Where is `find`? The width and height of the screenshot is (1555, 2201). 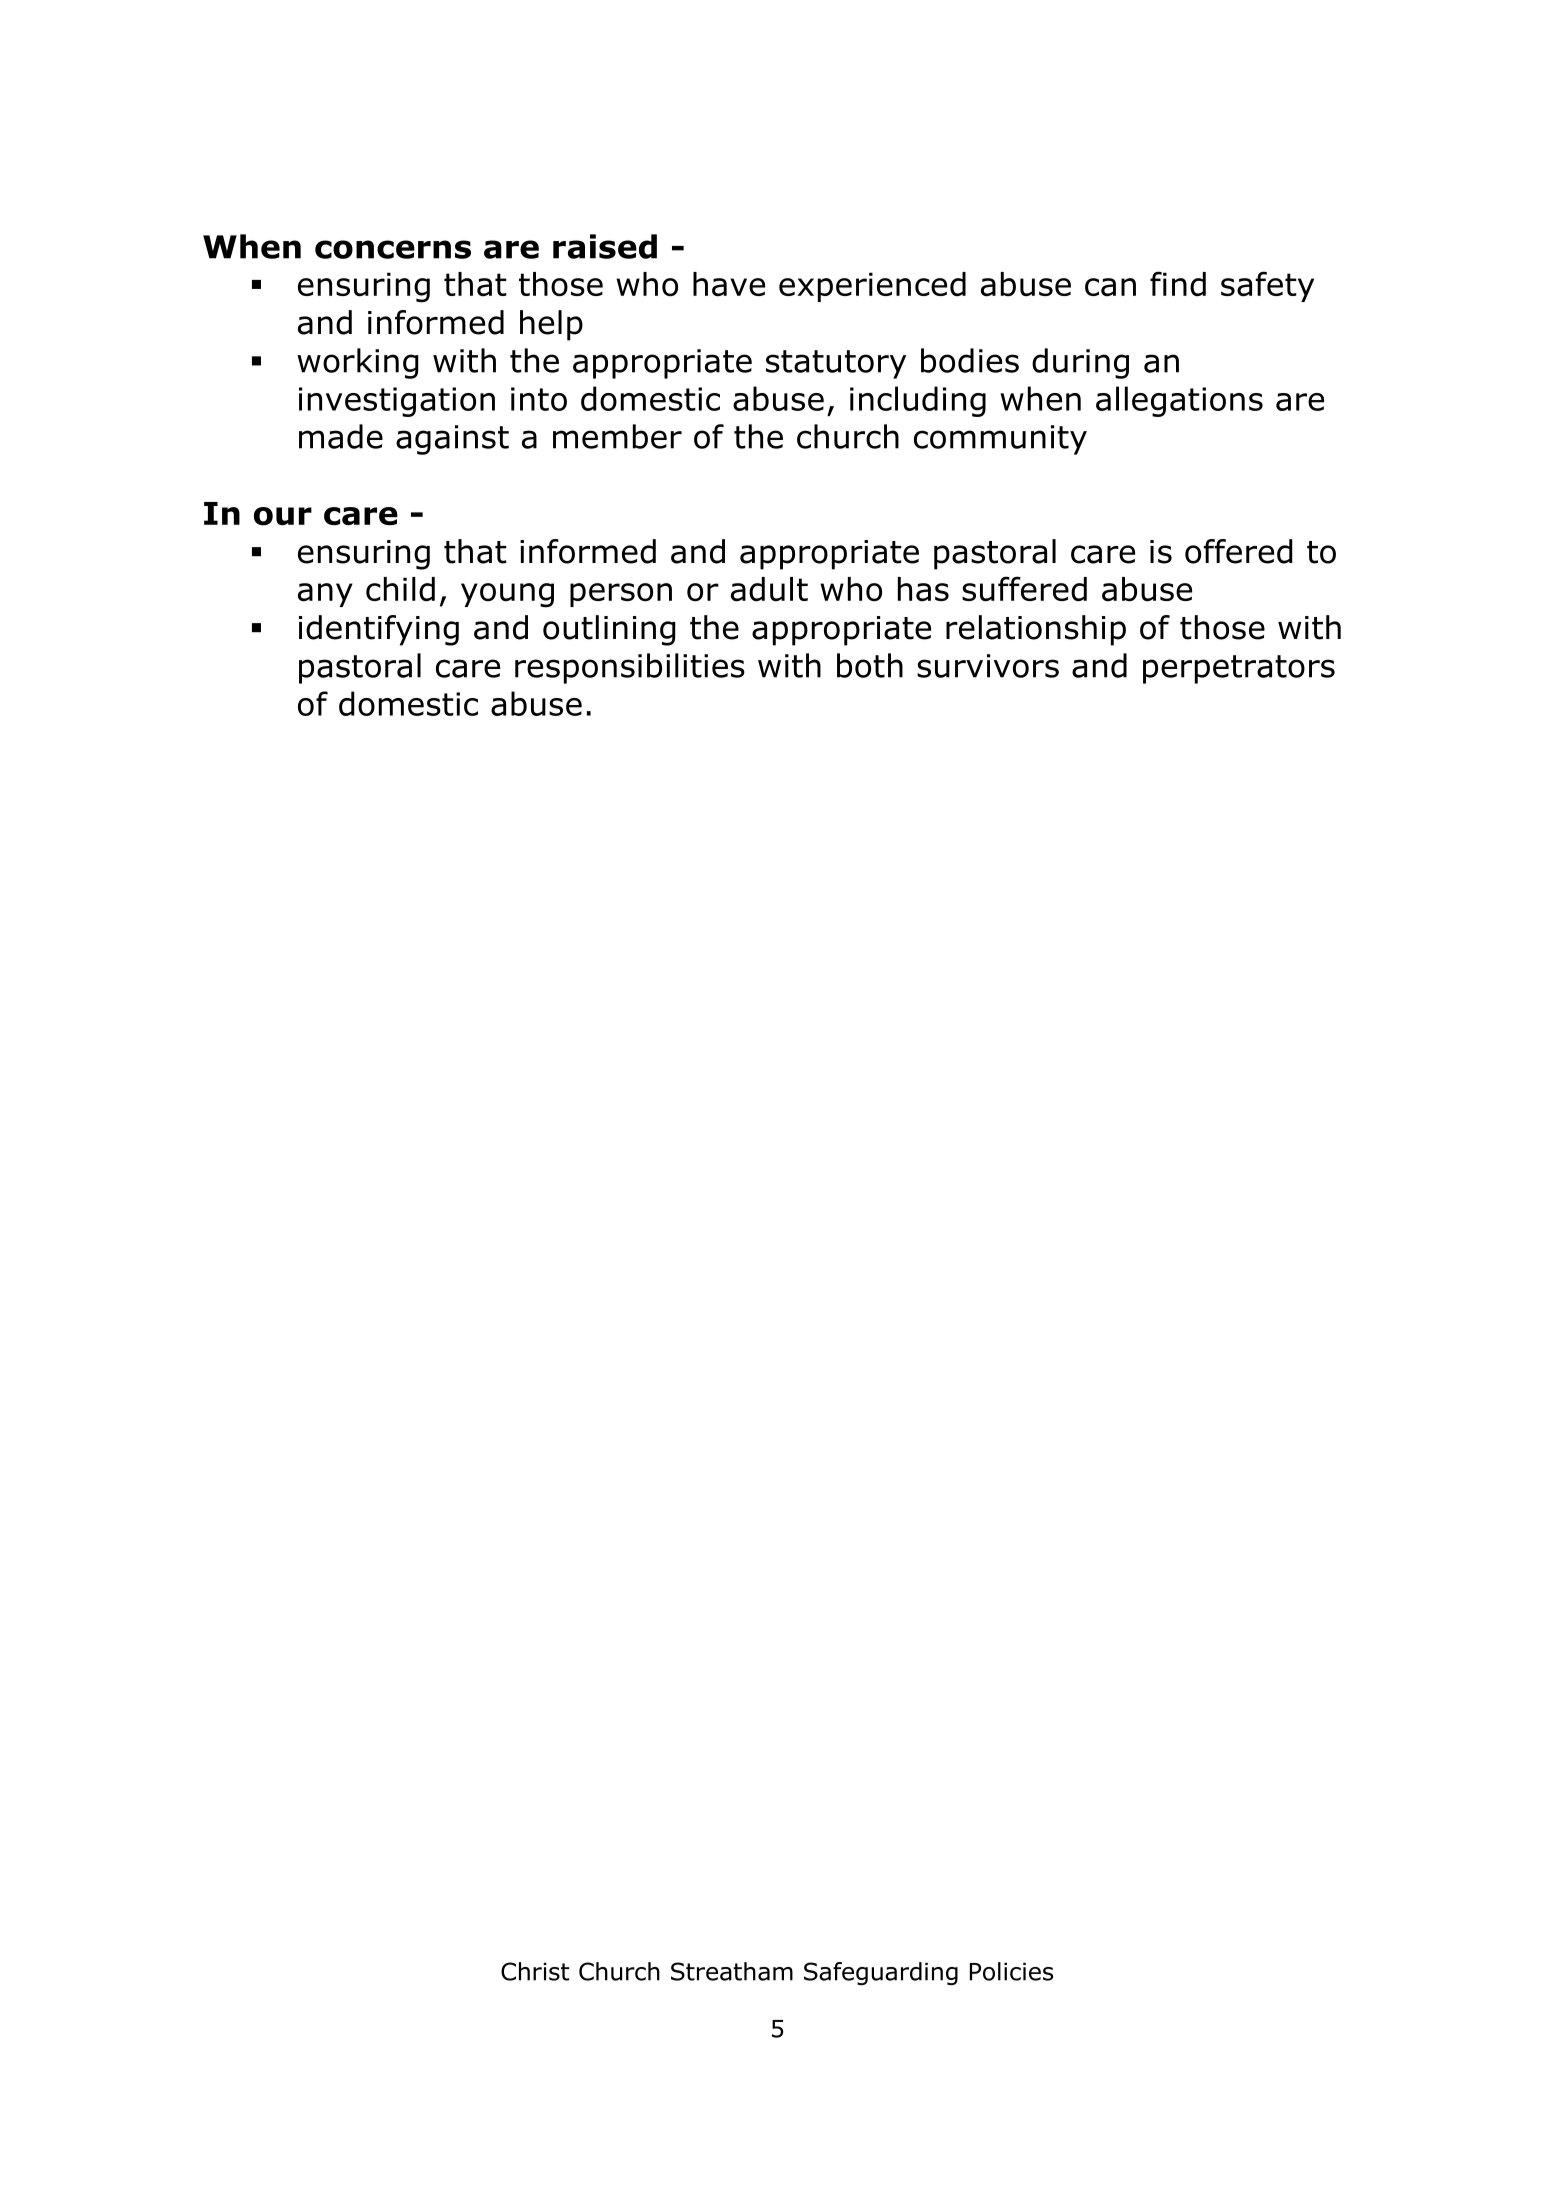 find is located at coordinates (1178, 284).
